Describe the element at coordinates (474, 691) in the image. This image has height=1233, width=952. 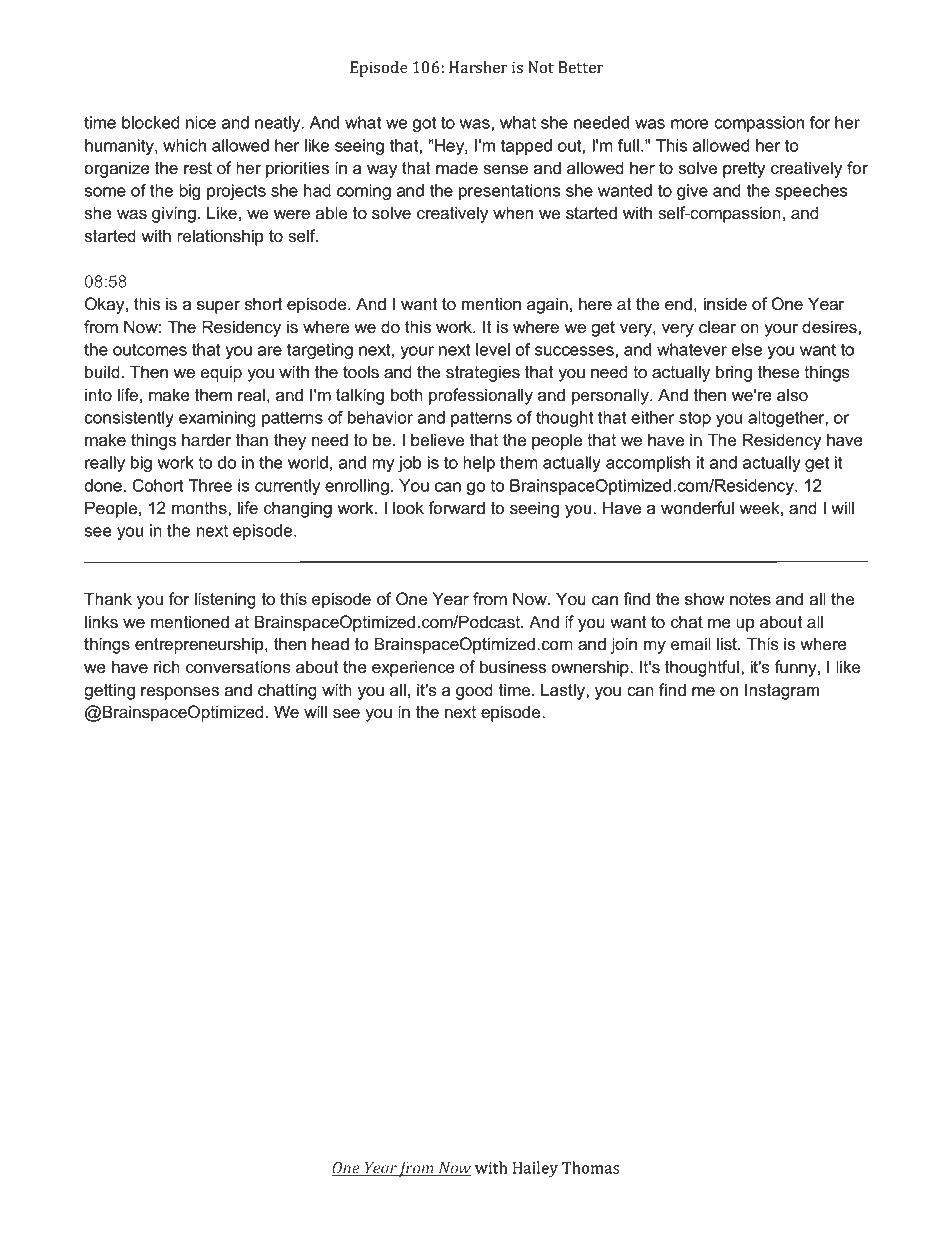
I see `good` at that location.
